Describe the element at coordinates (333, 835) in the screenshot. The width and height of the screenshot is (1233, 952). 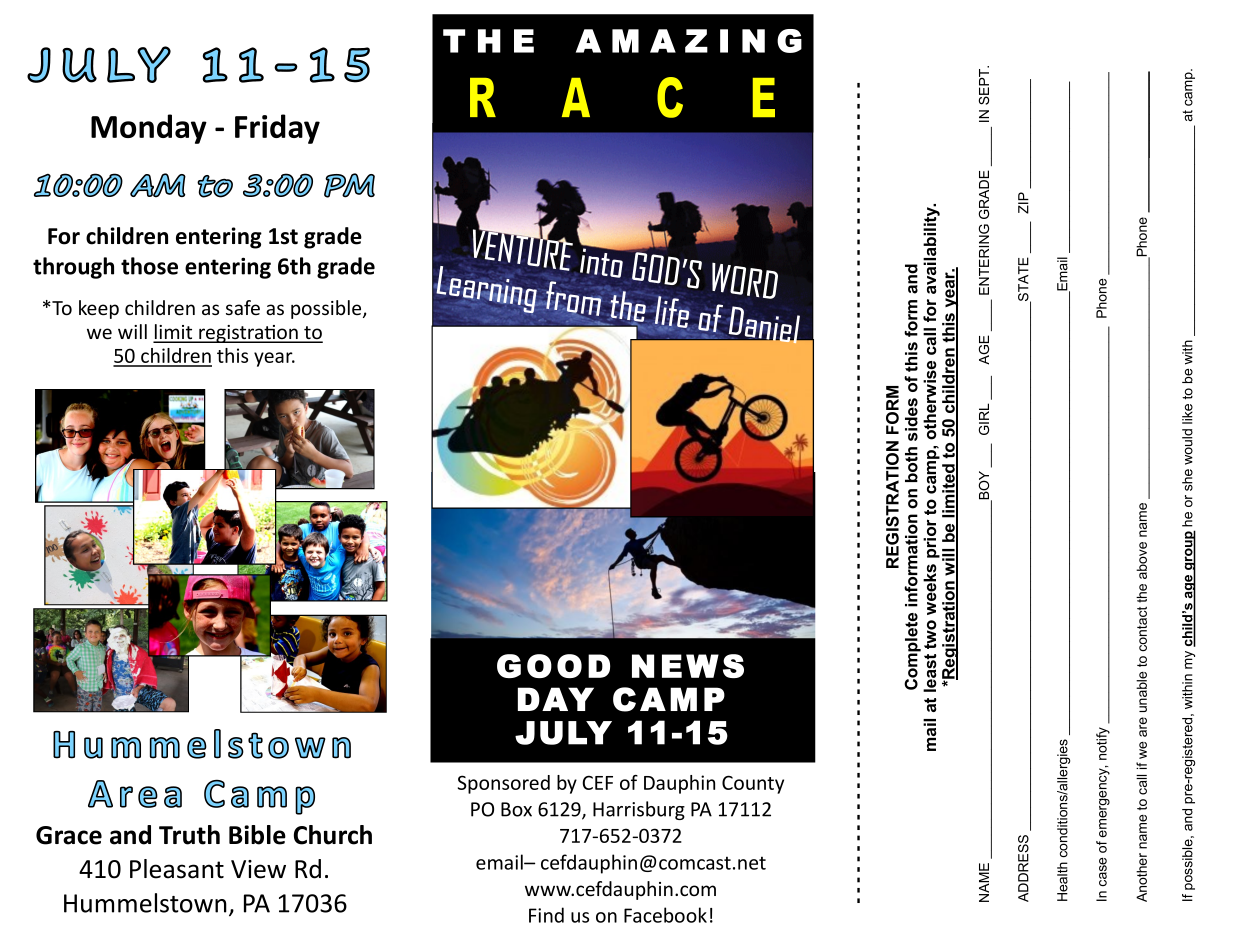
I see `Church` at that location.
